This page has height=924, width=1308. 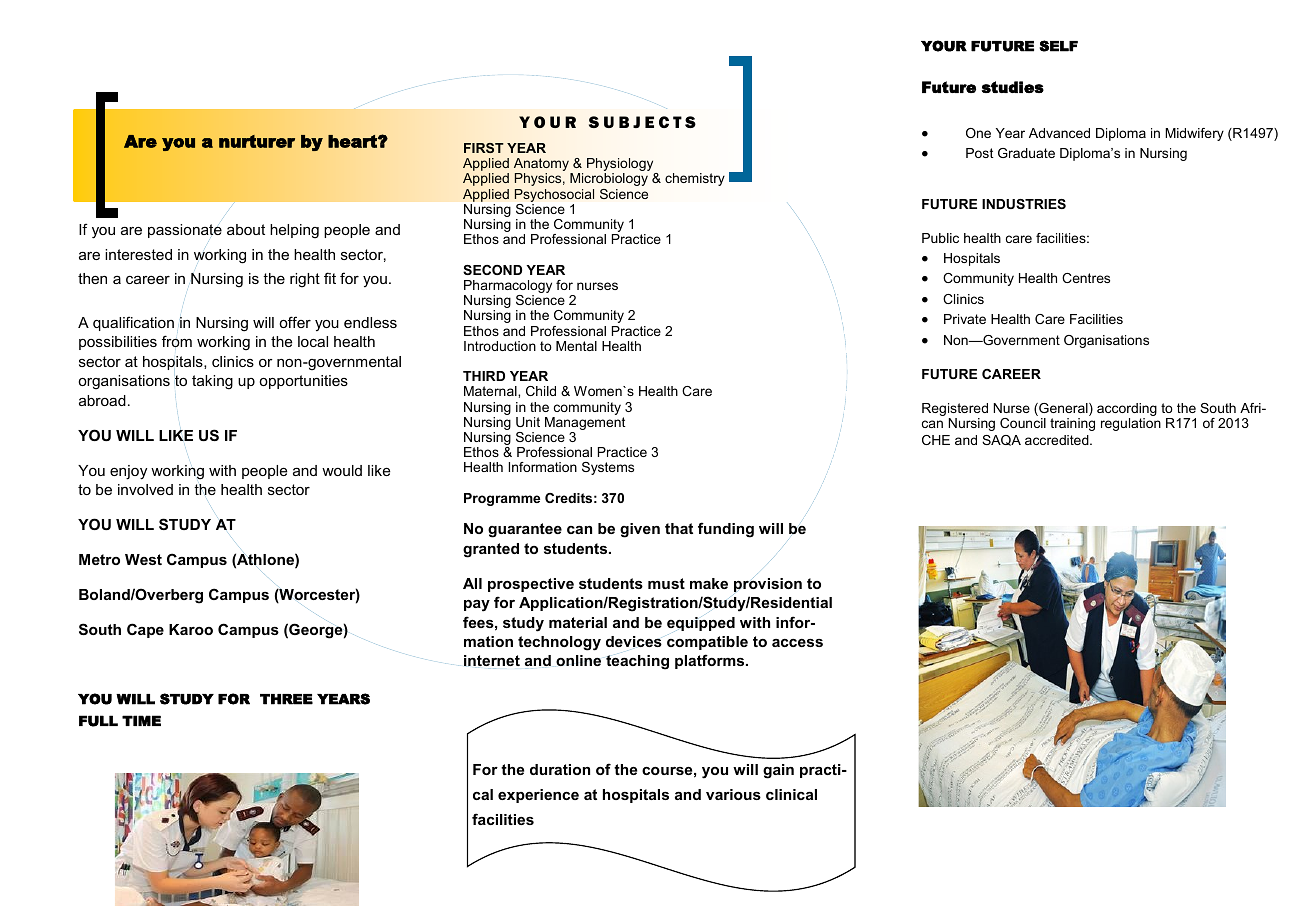 I want to click on TIME, so click(x=141, y=720).
